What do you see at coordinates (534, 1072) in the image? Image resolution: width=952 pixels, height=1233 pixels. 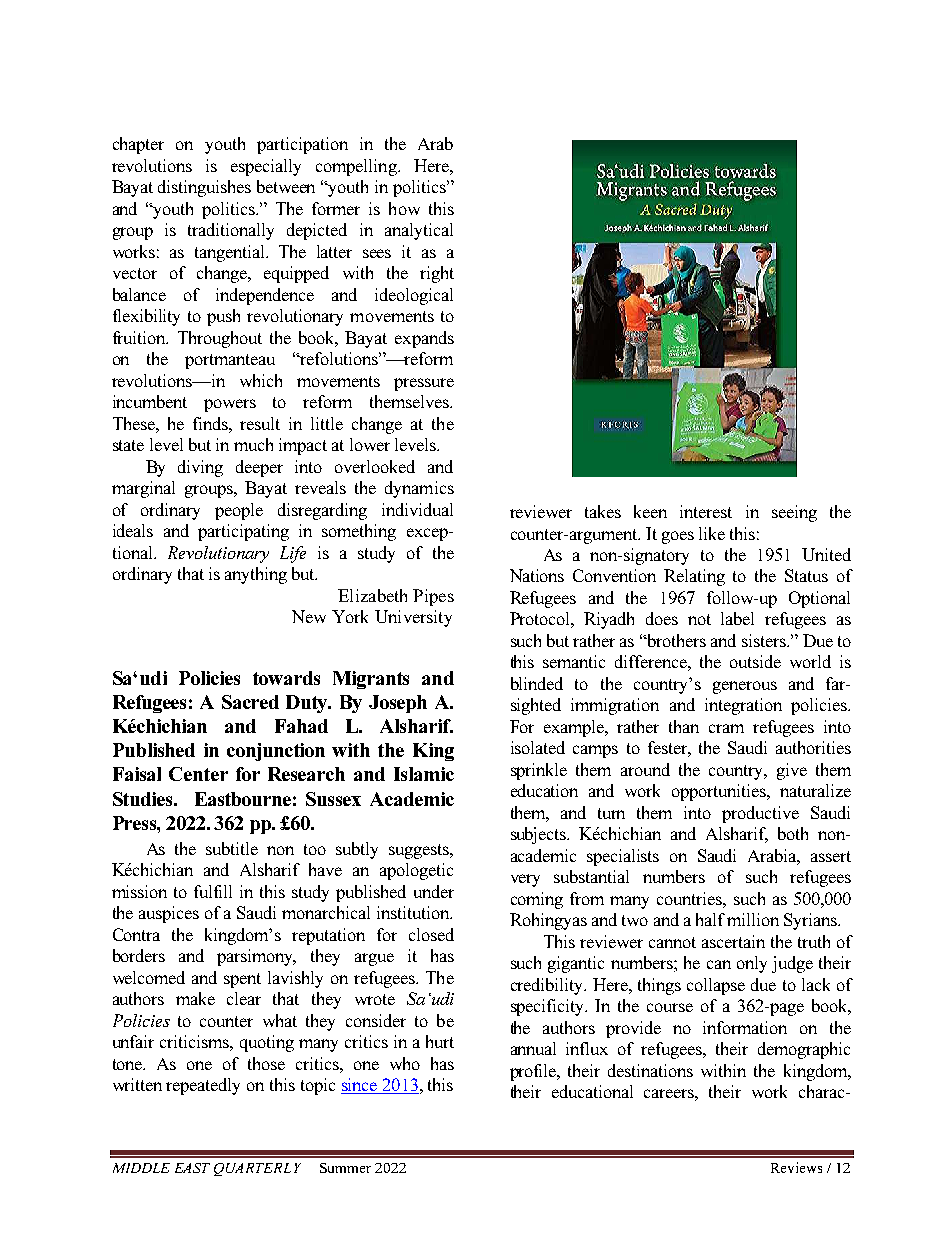 I see `profile` at bounding box center [534, 1072].
